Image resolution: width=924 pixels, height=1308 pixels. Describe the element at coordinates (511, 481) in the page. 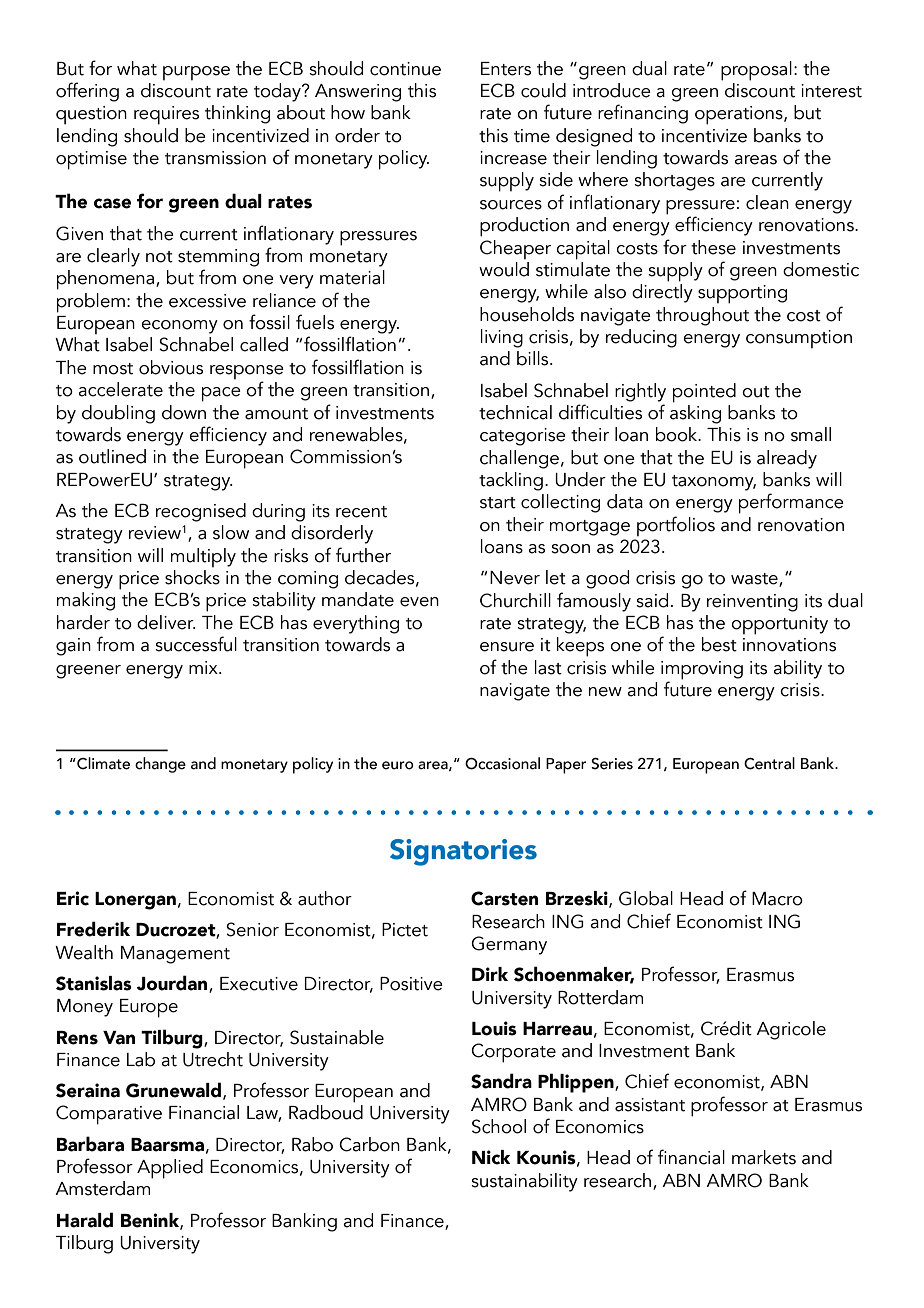

I see `tackling` at that location.
